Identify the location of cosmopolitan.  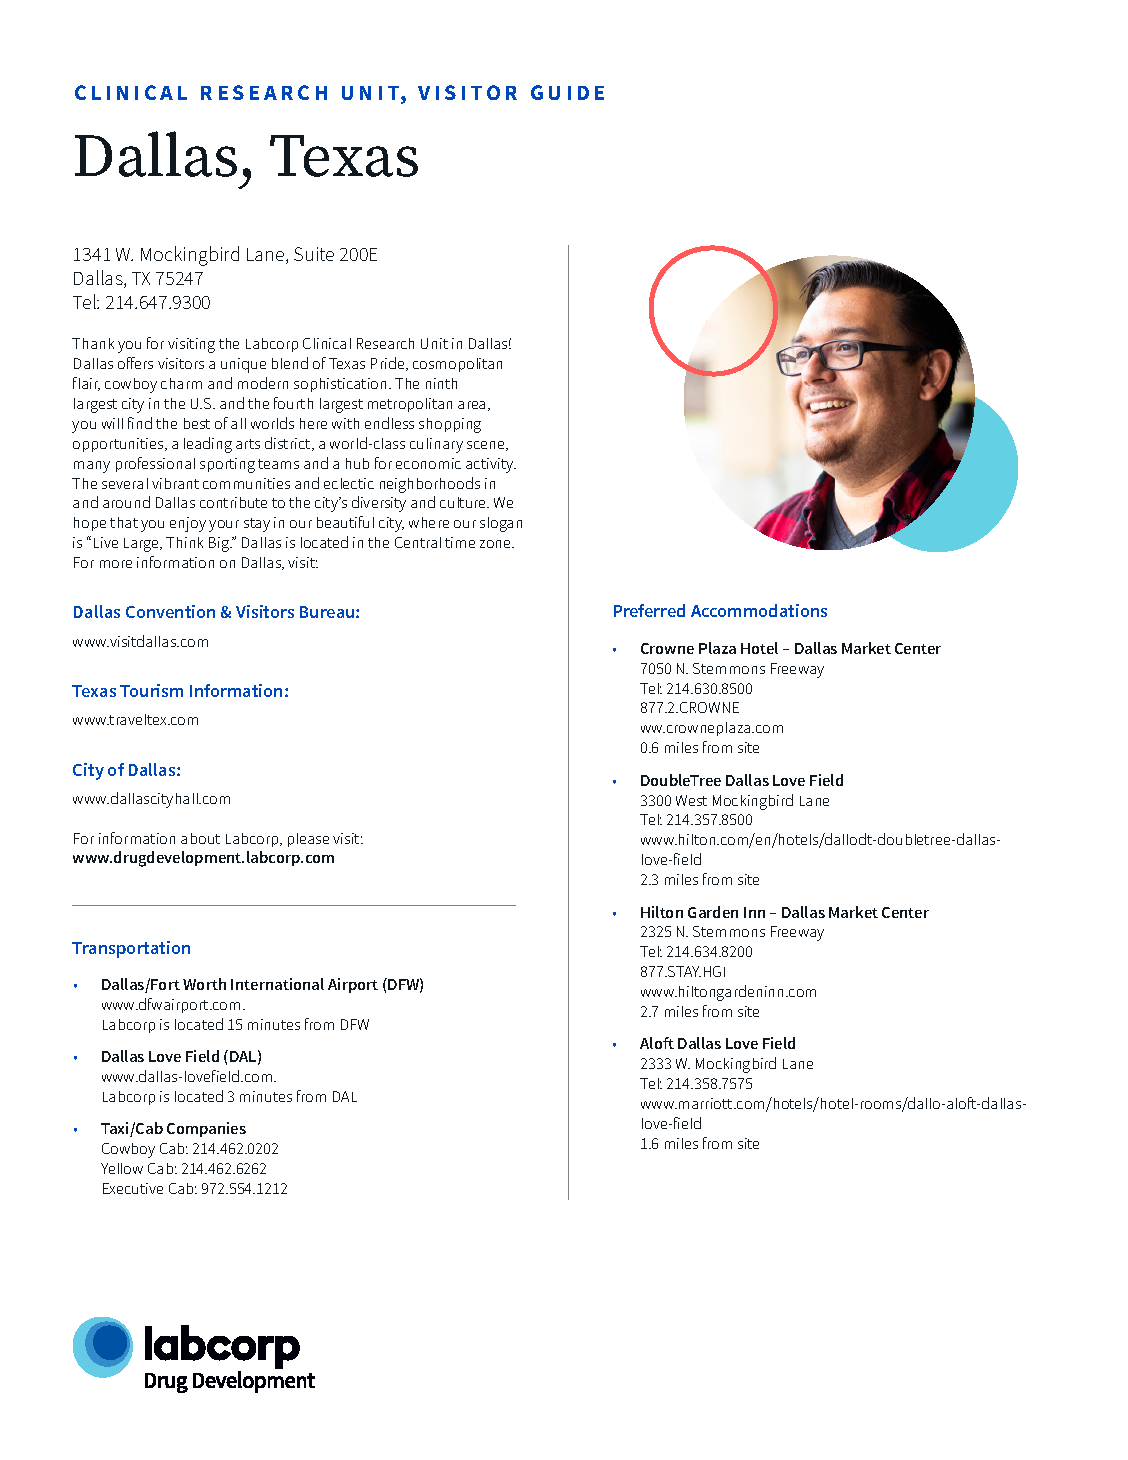
(457, 365).
